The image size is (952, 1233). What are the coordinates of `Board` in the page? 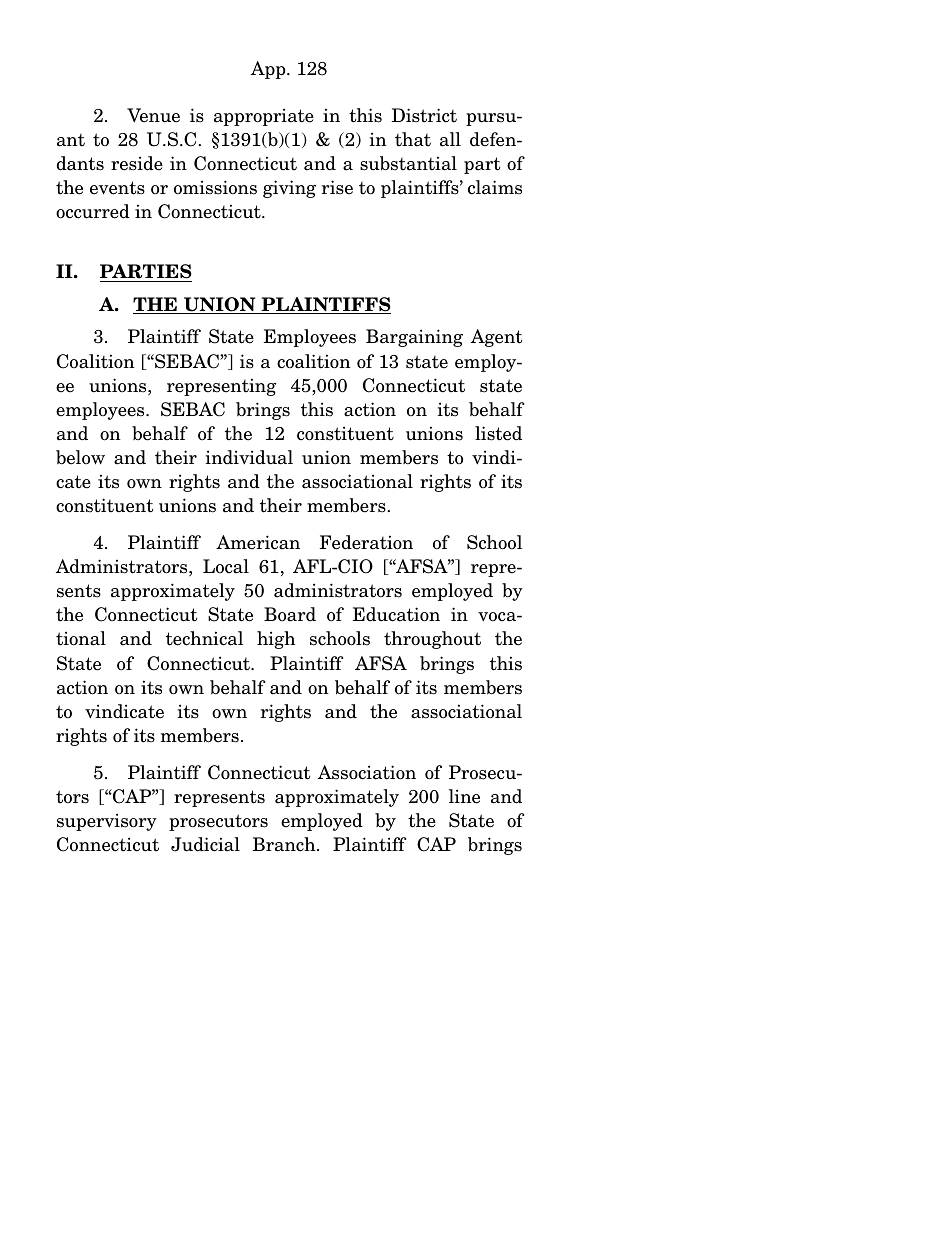 It's located at (290, 614).
